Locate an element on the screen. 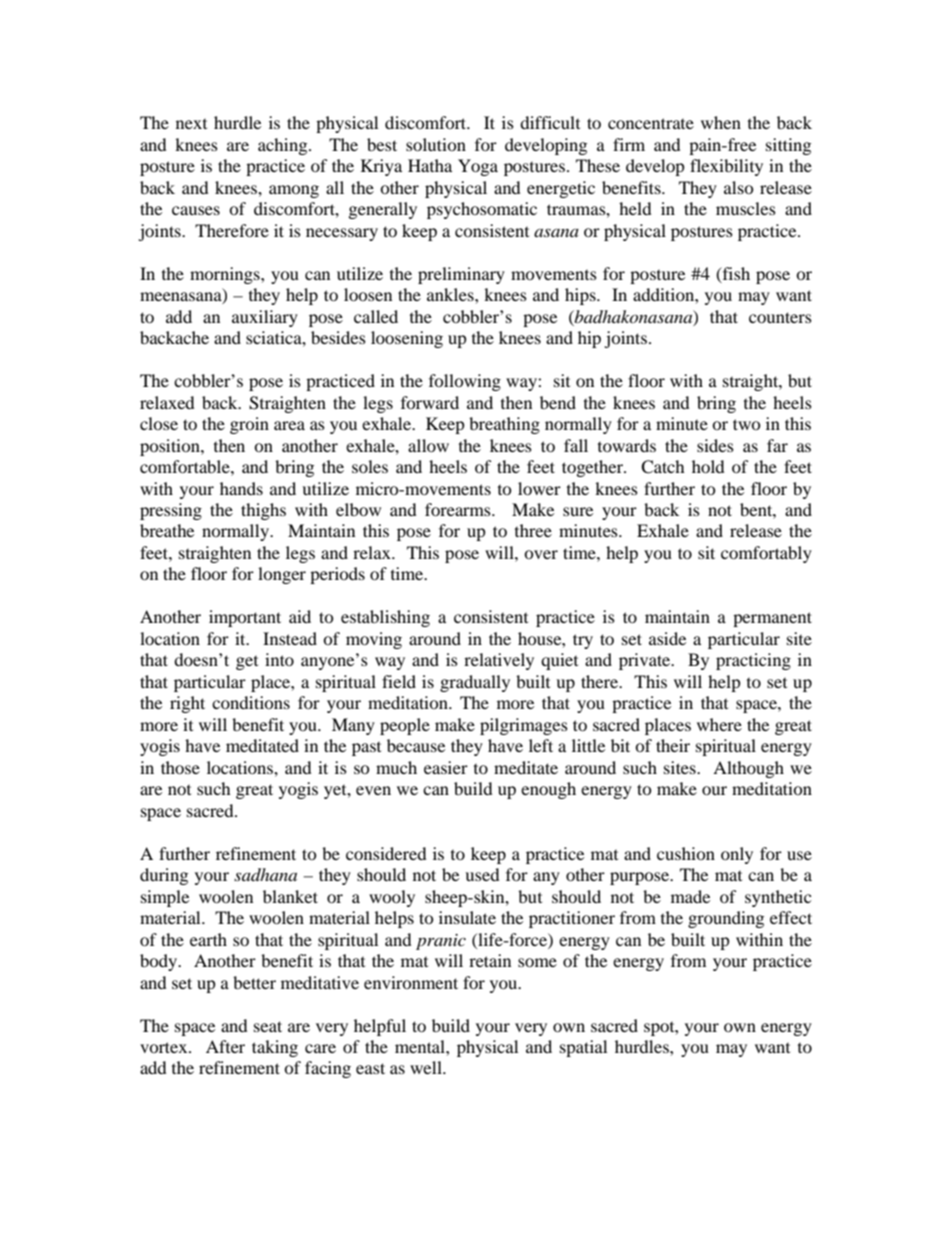 The height and width of the screenshot is (1233, 952). aching is located at coordinates (284, 146).
